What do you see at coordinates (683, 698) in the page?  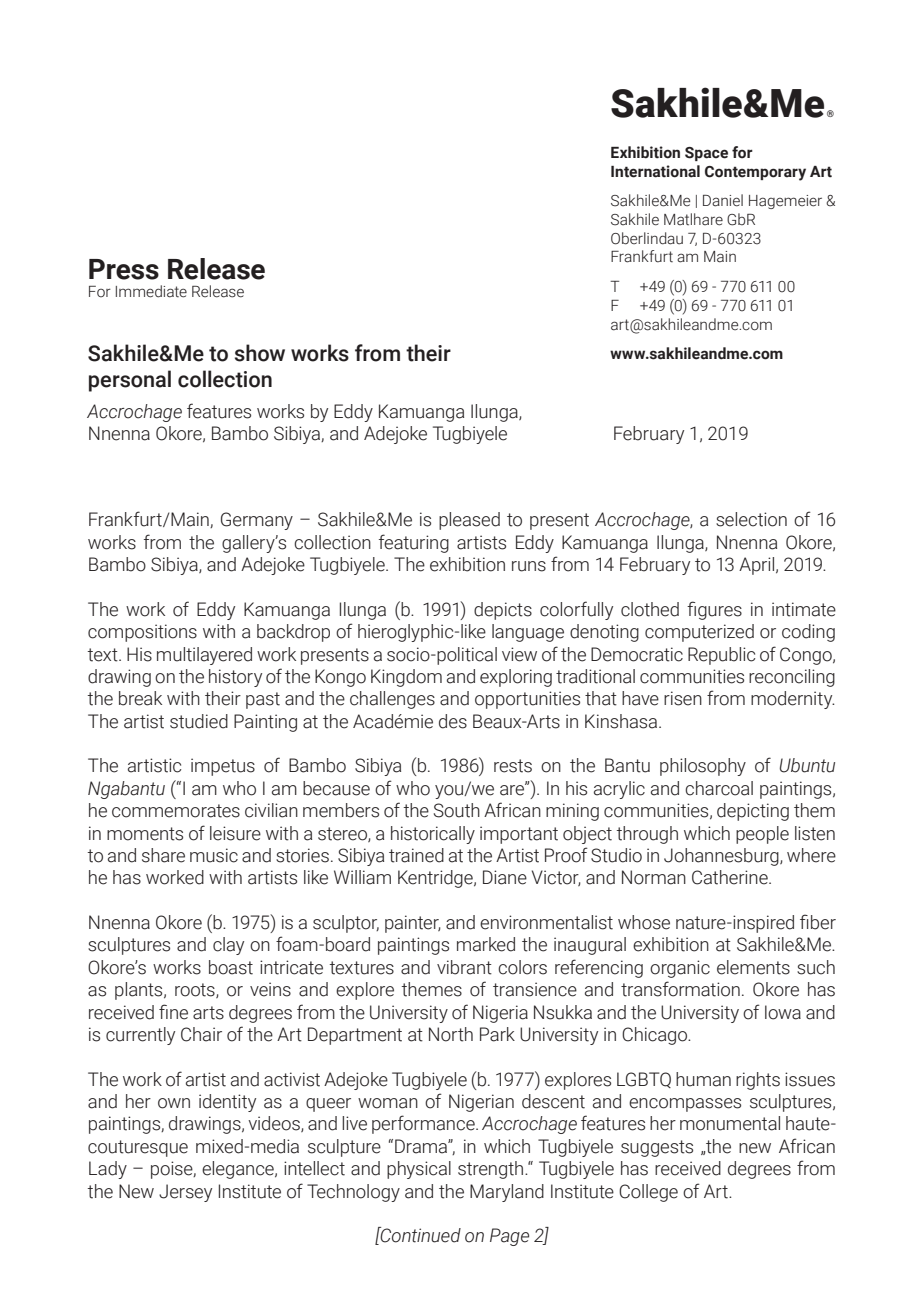 I see `risen` at bounding box center [683, 698].
